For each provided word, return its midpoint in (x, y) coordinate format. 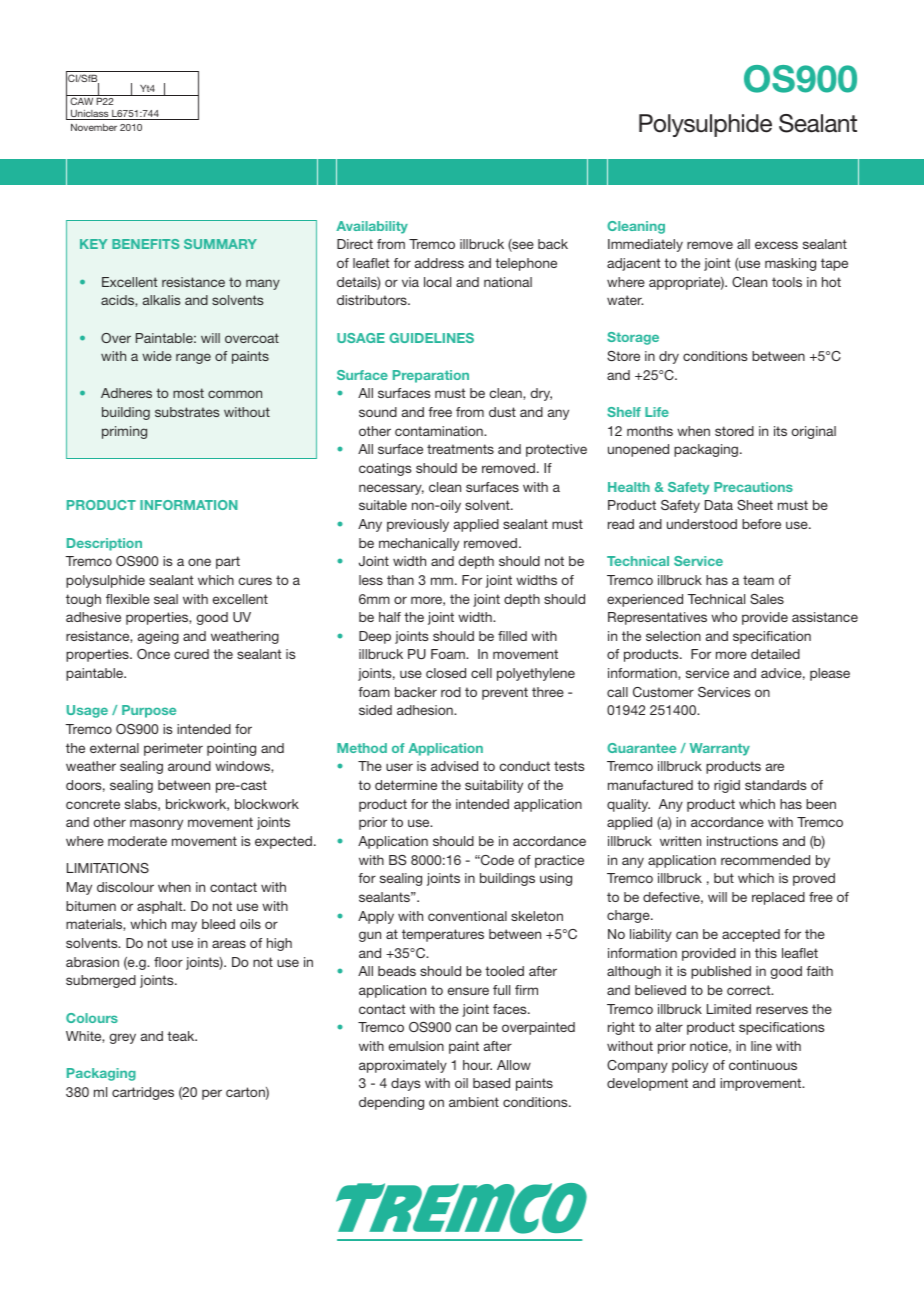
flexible (128, 599)
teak (182, 1036)
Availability (372, 227)
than (400, 580)
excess (776, 245)
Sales (767, 599)
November (94, 127)
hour (477, 1065)
